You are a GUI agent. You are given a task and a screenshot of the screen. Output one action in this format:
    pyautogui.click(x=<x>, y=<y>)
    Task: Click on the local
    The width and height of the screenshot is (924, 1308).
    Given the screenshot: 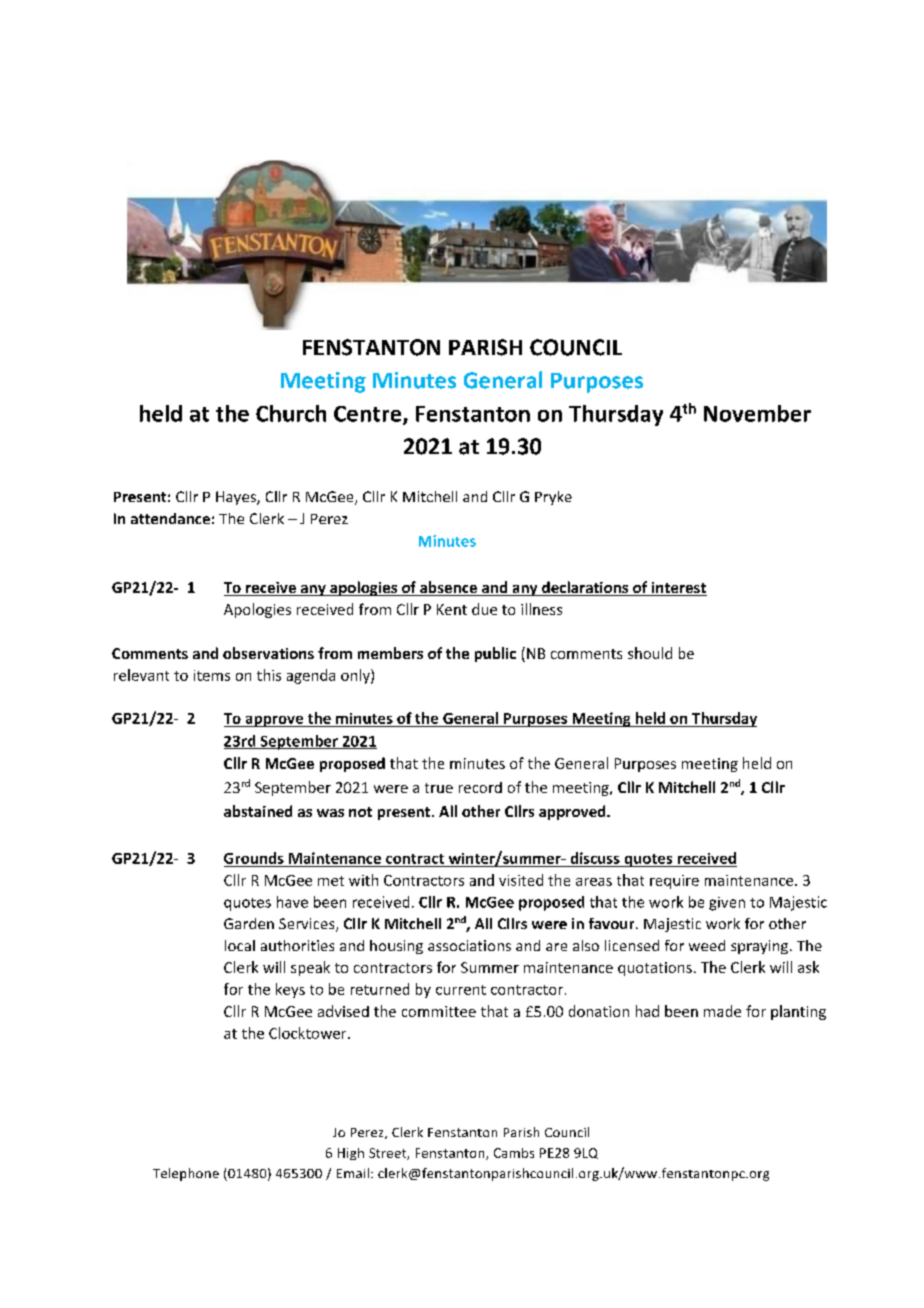 What is the action you would take?
    pyautogui.click(x=240, y=945)
